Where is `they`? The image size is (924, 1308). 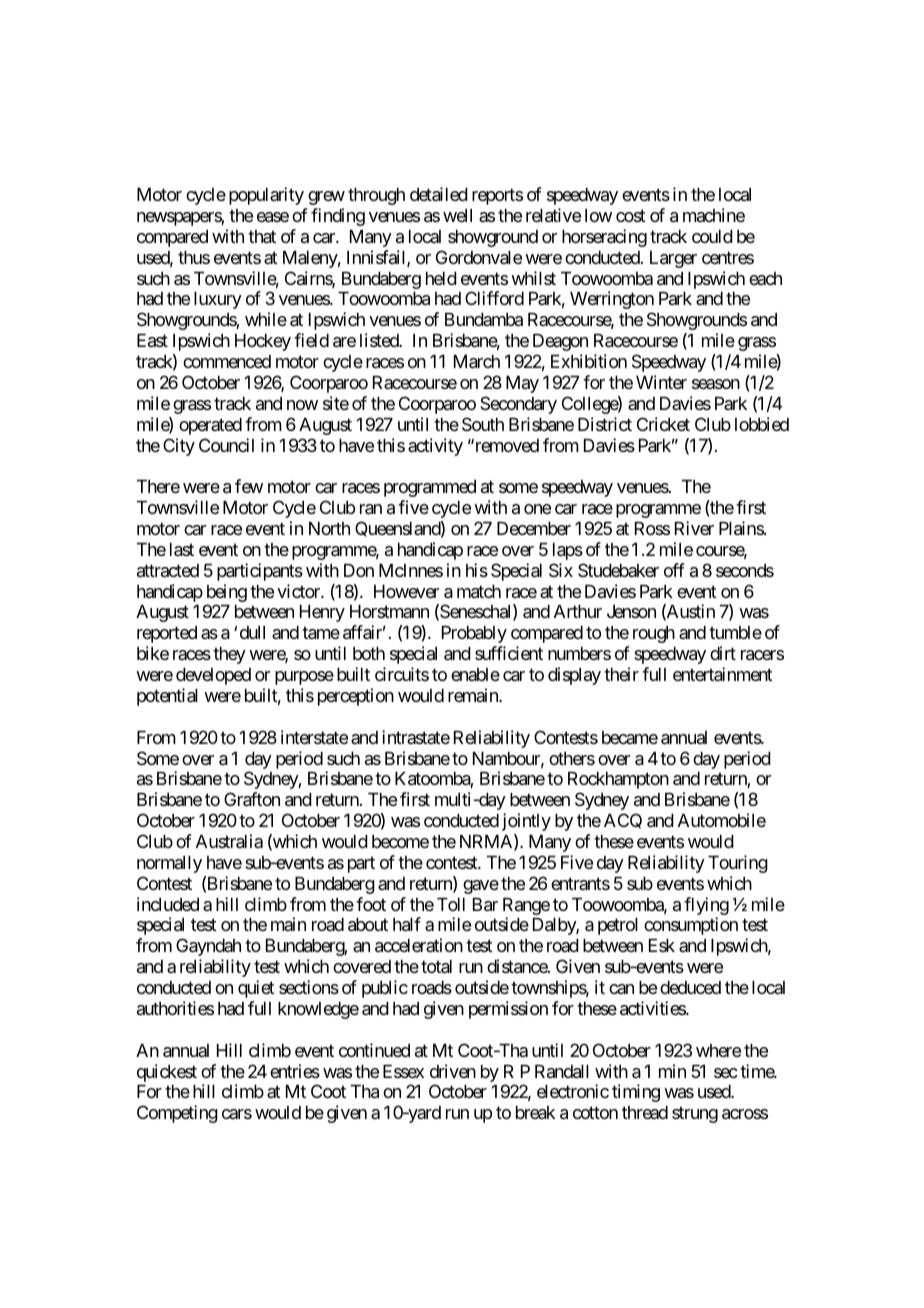
they is located at coordinates (229, 655).
